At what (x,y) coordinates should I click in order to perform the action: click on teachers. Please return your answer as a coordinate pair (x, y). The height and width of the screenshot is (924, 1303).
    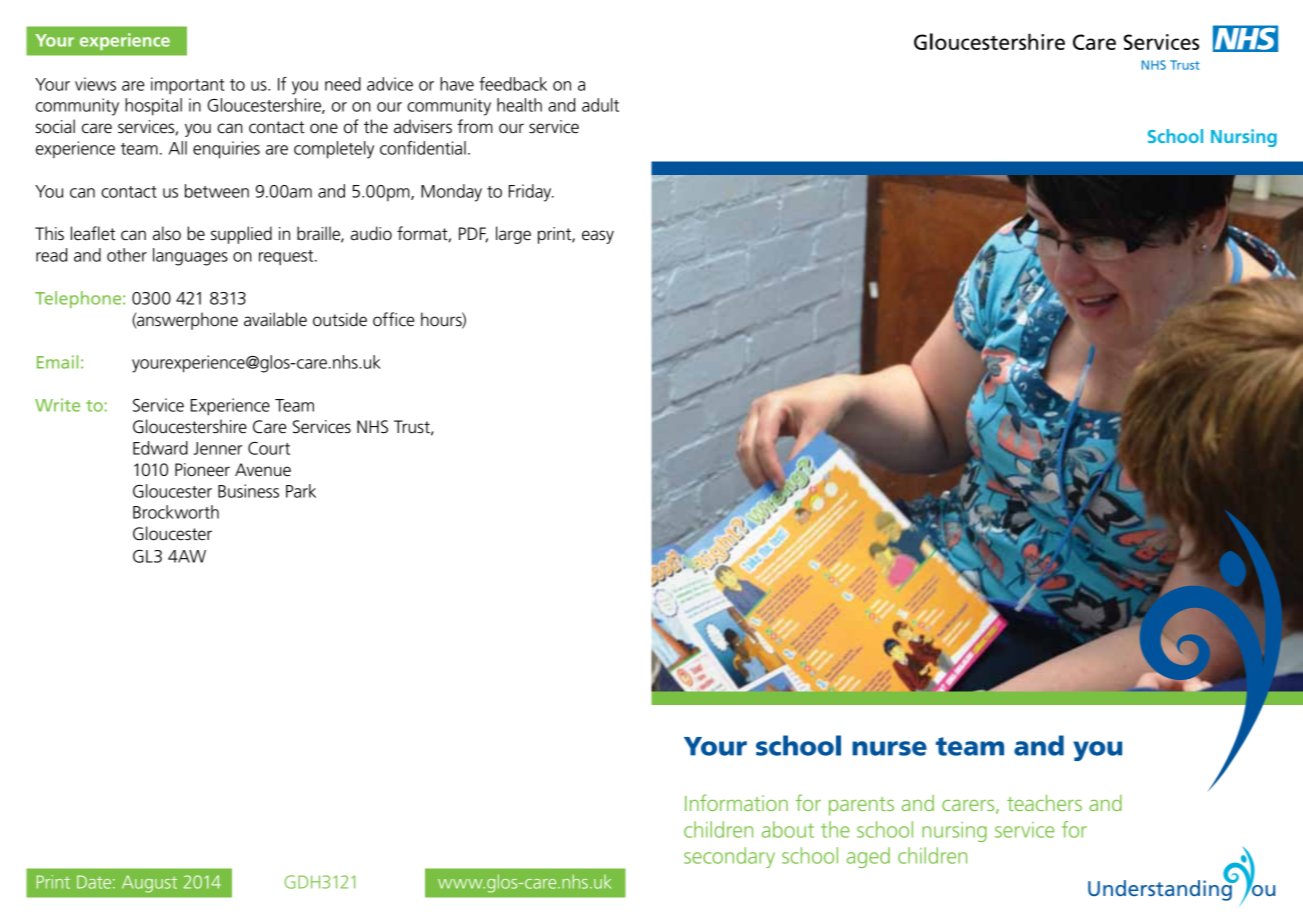
    Looking at the image, I should click on (1044, 803).
